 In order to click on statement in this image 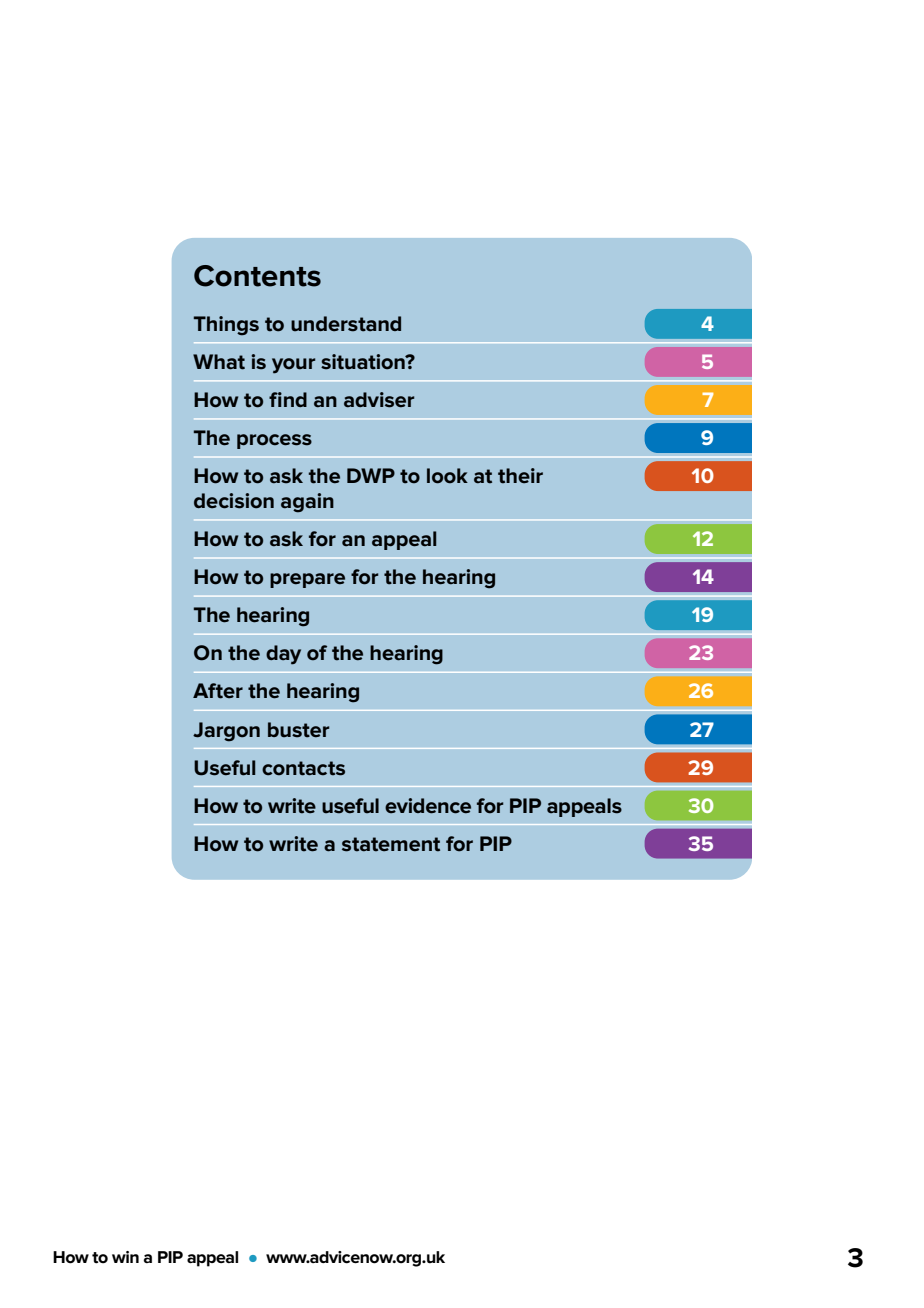, I will do `click(391, 844)`.
